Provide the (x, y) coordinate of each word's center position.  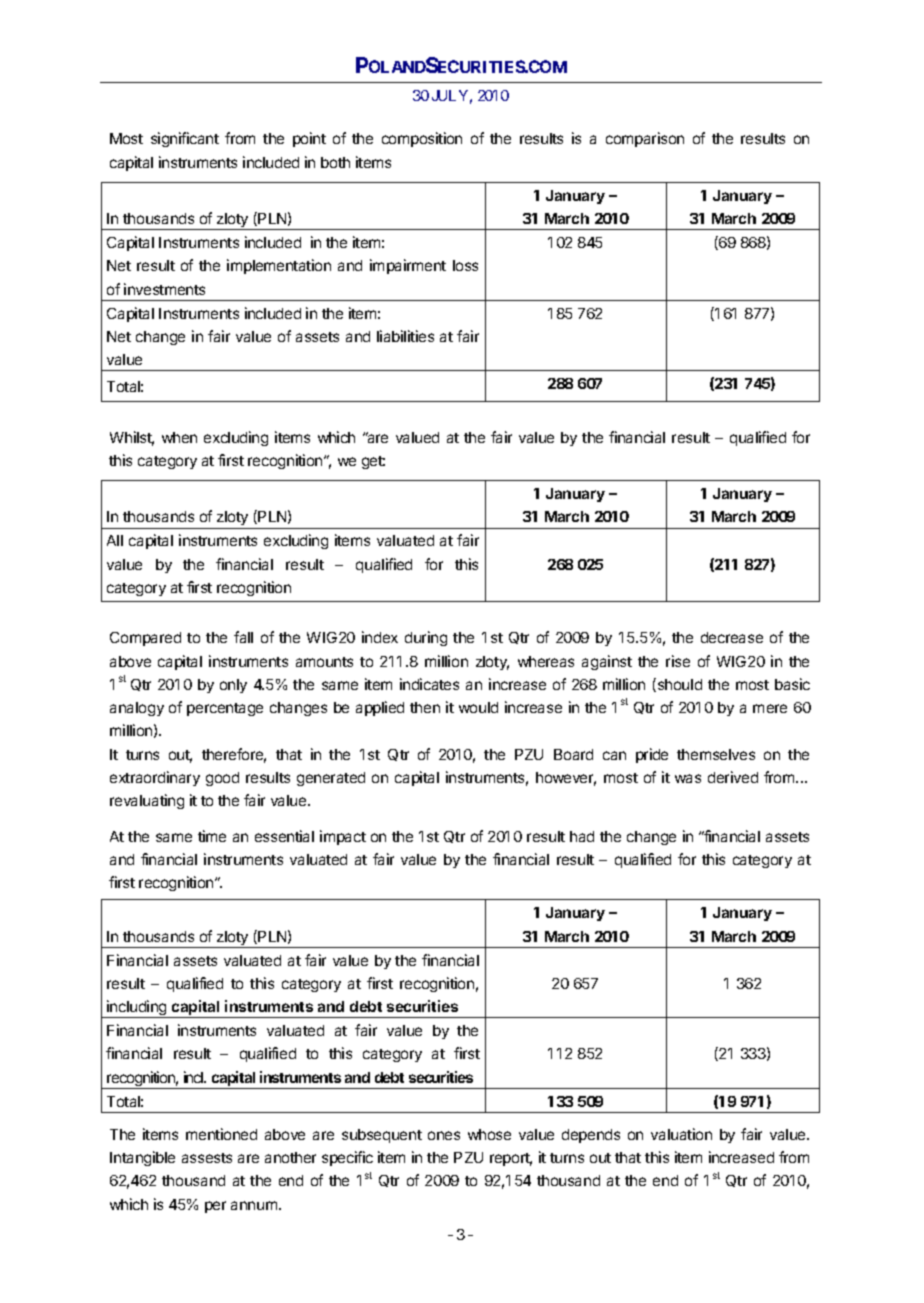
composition (422, 139)
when (179, 437)
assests (207, 1158)
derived (733, 777)
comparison (645, 139)
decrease (732, 637)
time (212, 836)
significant (185, 139)
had (582, 836)
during (426, 638)
